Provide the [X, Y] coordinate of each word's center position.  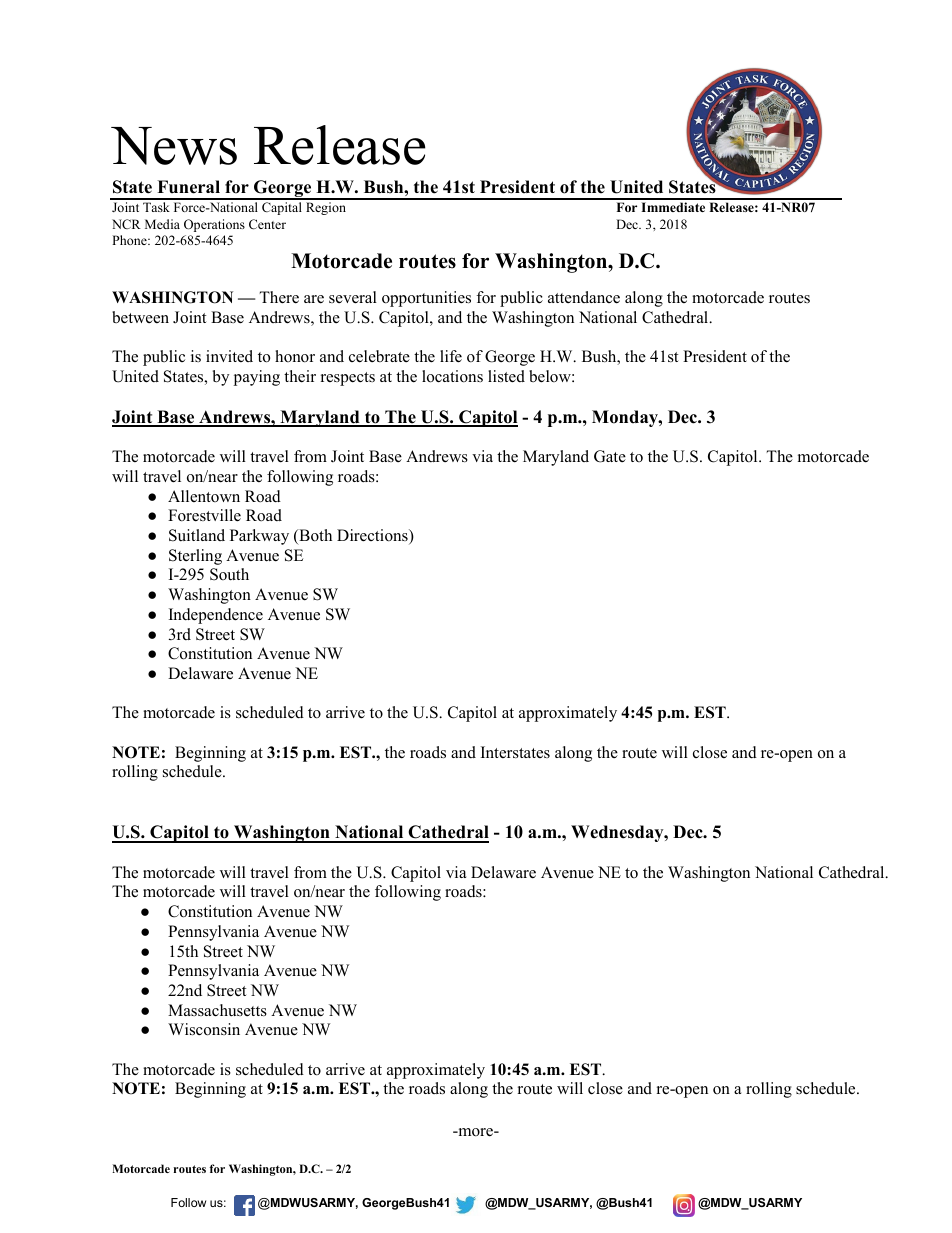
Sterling [195, 557]
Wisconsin [204, 1029]
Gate [610, 456]
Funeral [188, 187]
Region [326, 208]
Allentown [204, 496]
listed [506, 376]
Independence [216, 616]
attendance [584, 297]
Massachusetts [217, 1010]
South [229, 574]
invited [229, 356]
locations [452, 376]
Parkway [259, 537]
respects [348, 379]
